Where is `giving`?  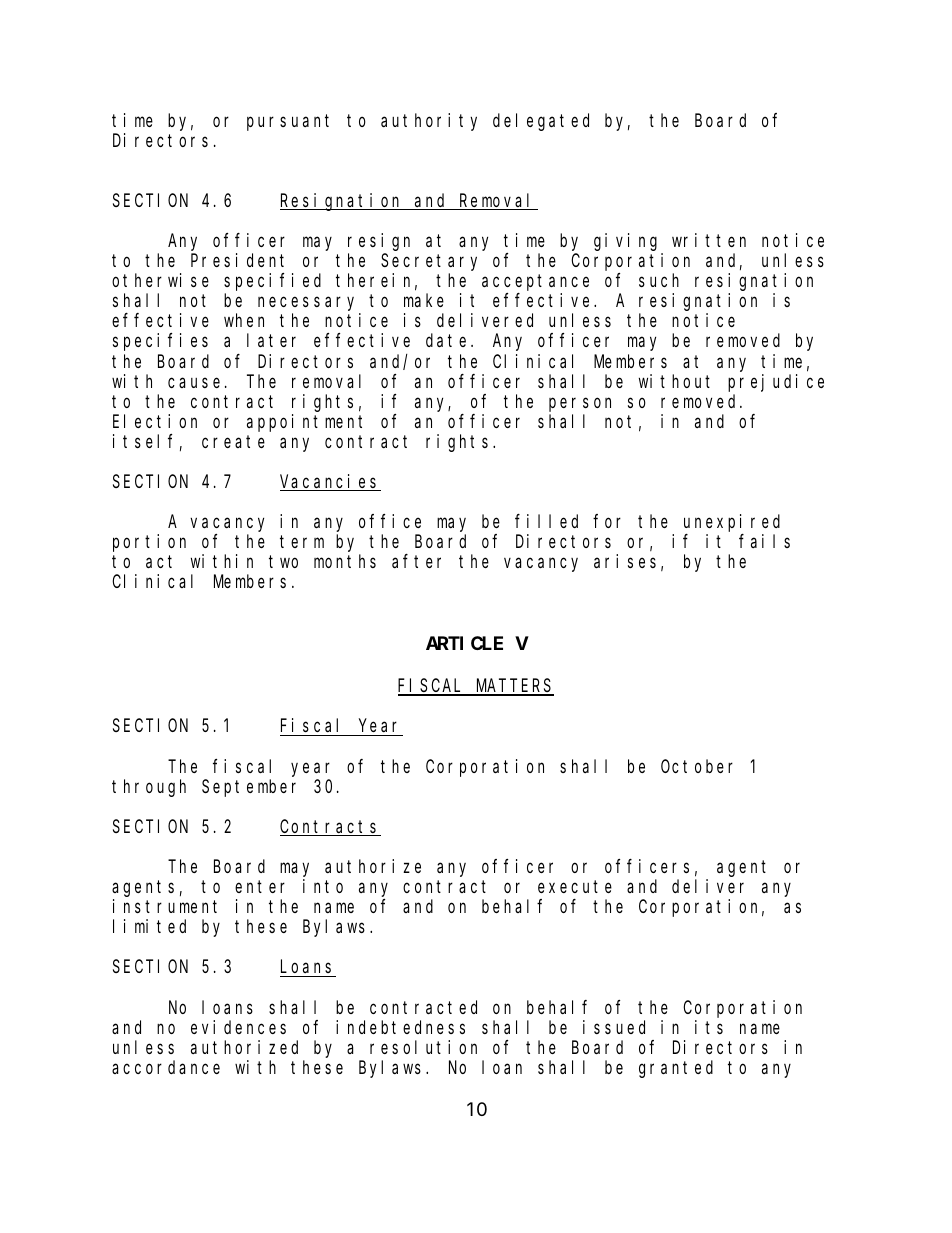 giving is located at coordinates (625, 242).
